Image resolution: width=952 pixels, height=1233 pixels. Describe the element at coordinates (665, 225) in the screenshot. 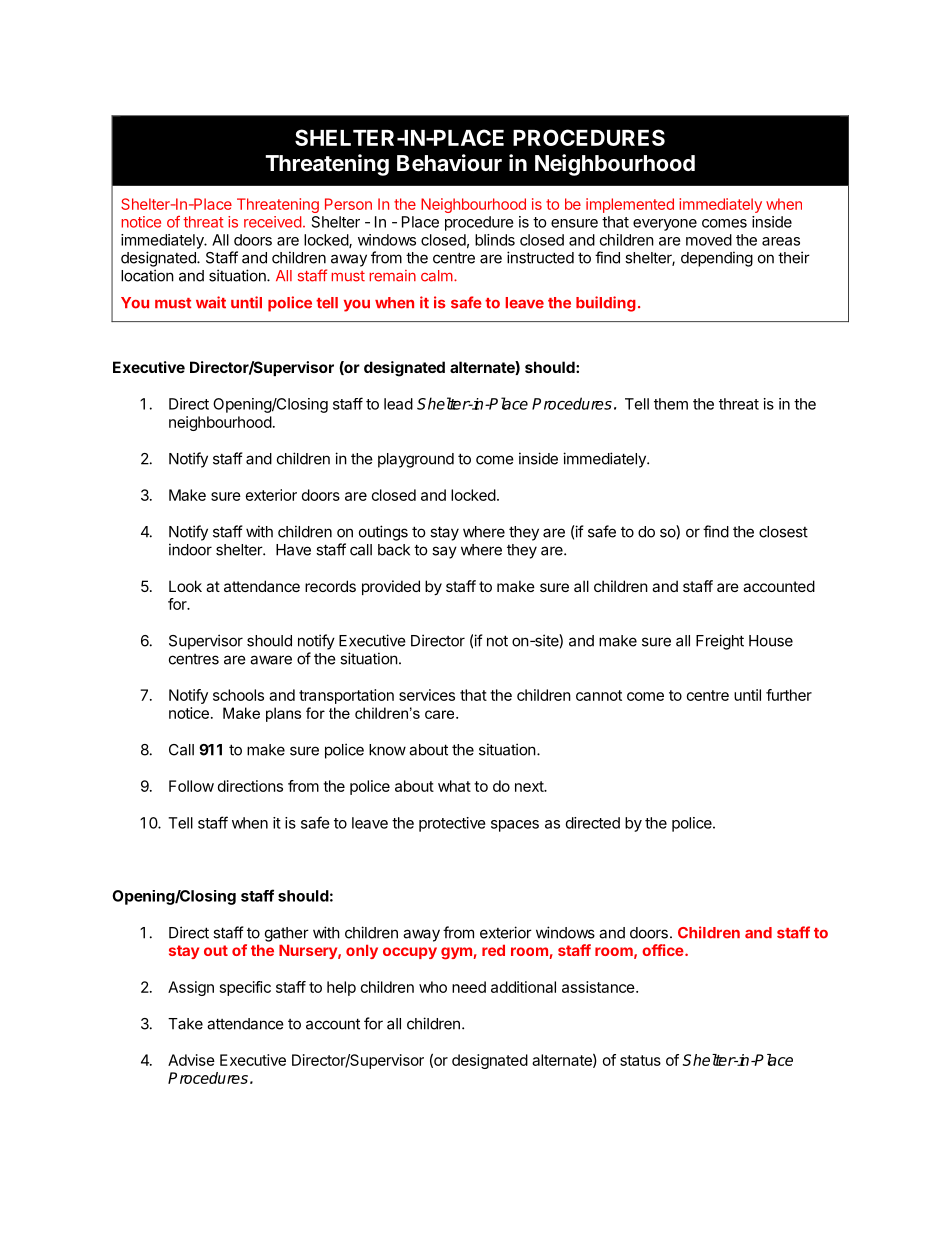

I see `everyone` at that location.
